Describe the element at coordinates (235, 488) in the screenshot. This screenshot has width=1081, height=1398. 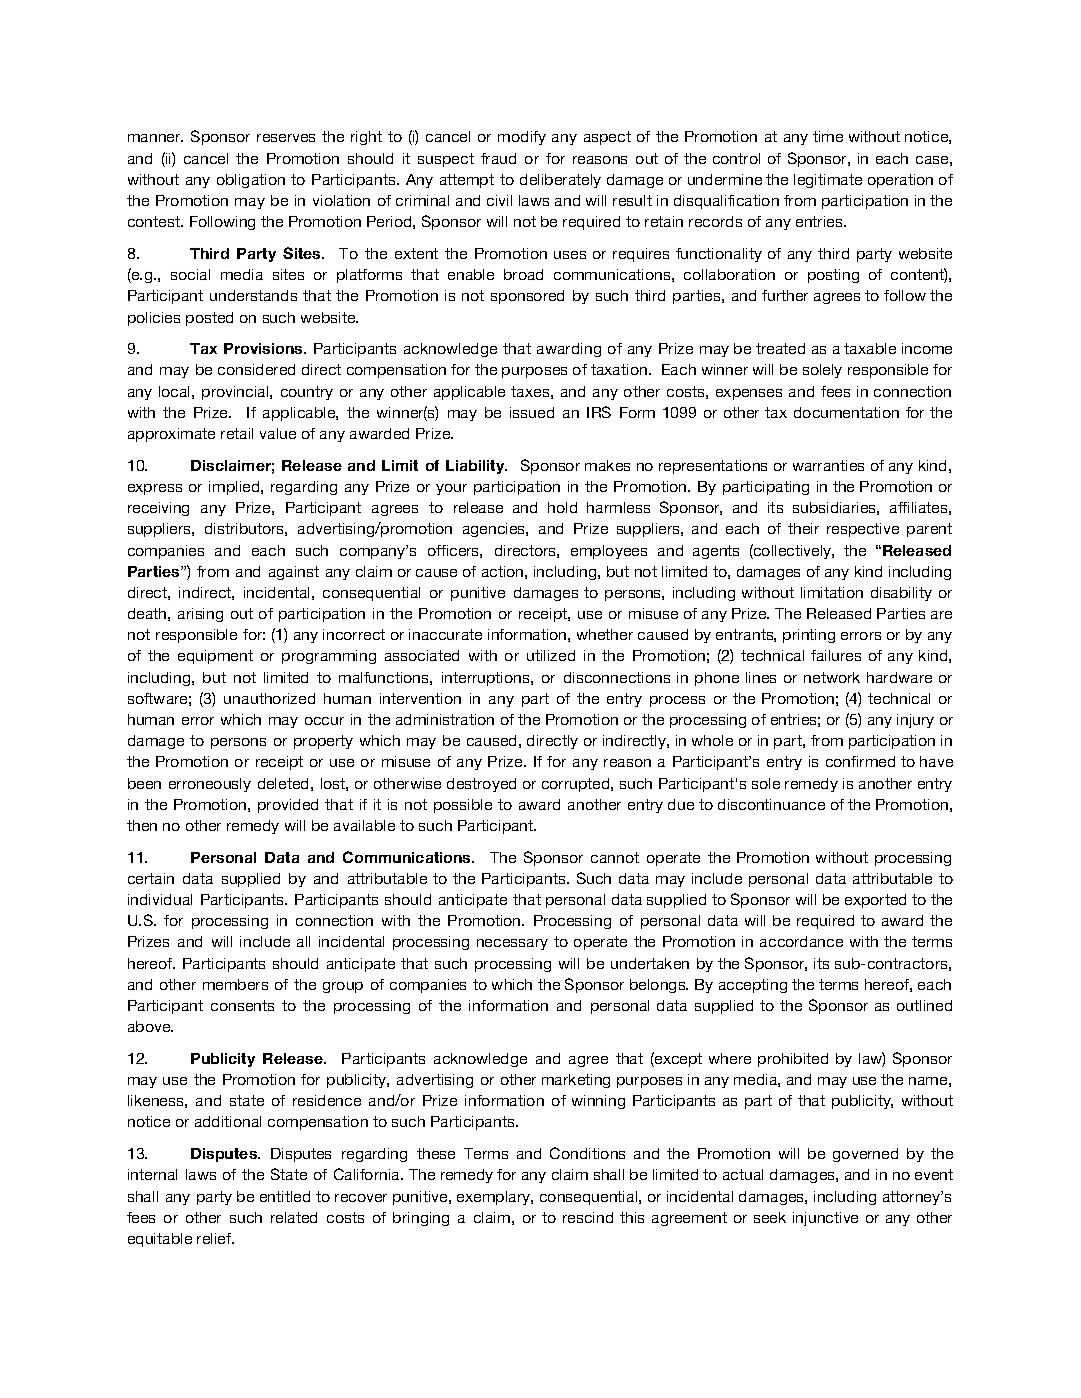
I see `implied` at that location.
